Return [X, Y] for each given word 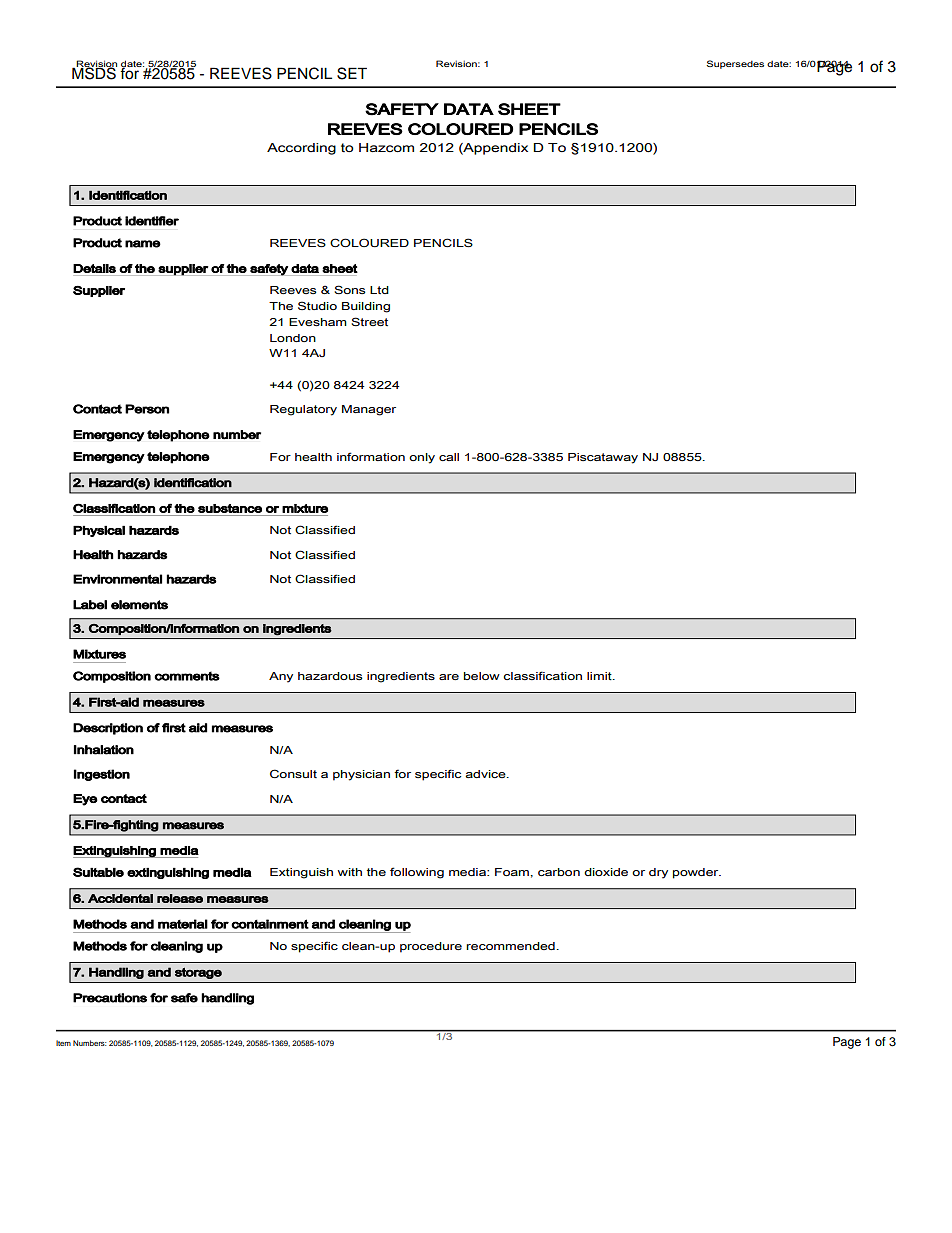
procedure [431, 947]
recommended [511, 946]
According [301, 149]
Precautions [110, 998]
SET [352, 73]
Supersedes [735, 64]
